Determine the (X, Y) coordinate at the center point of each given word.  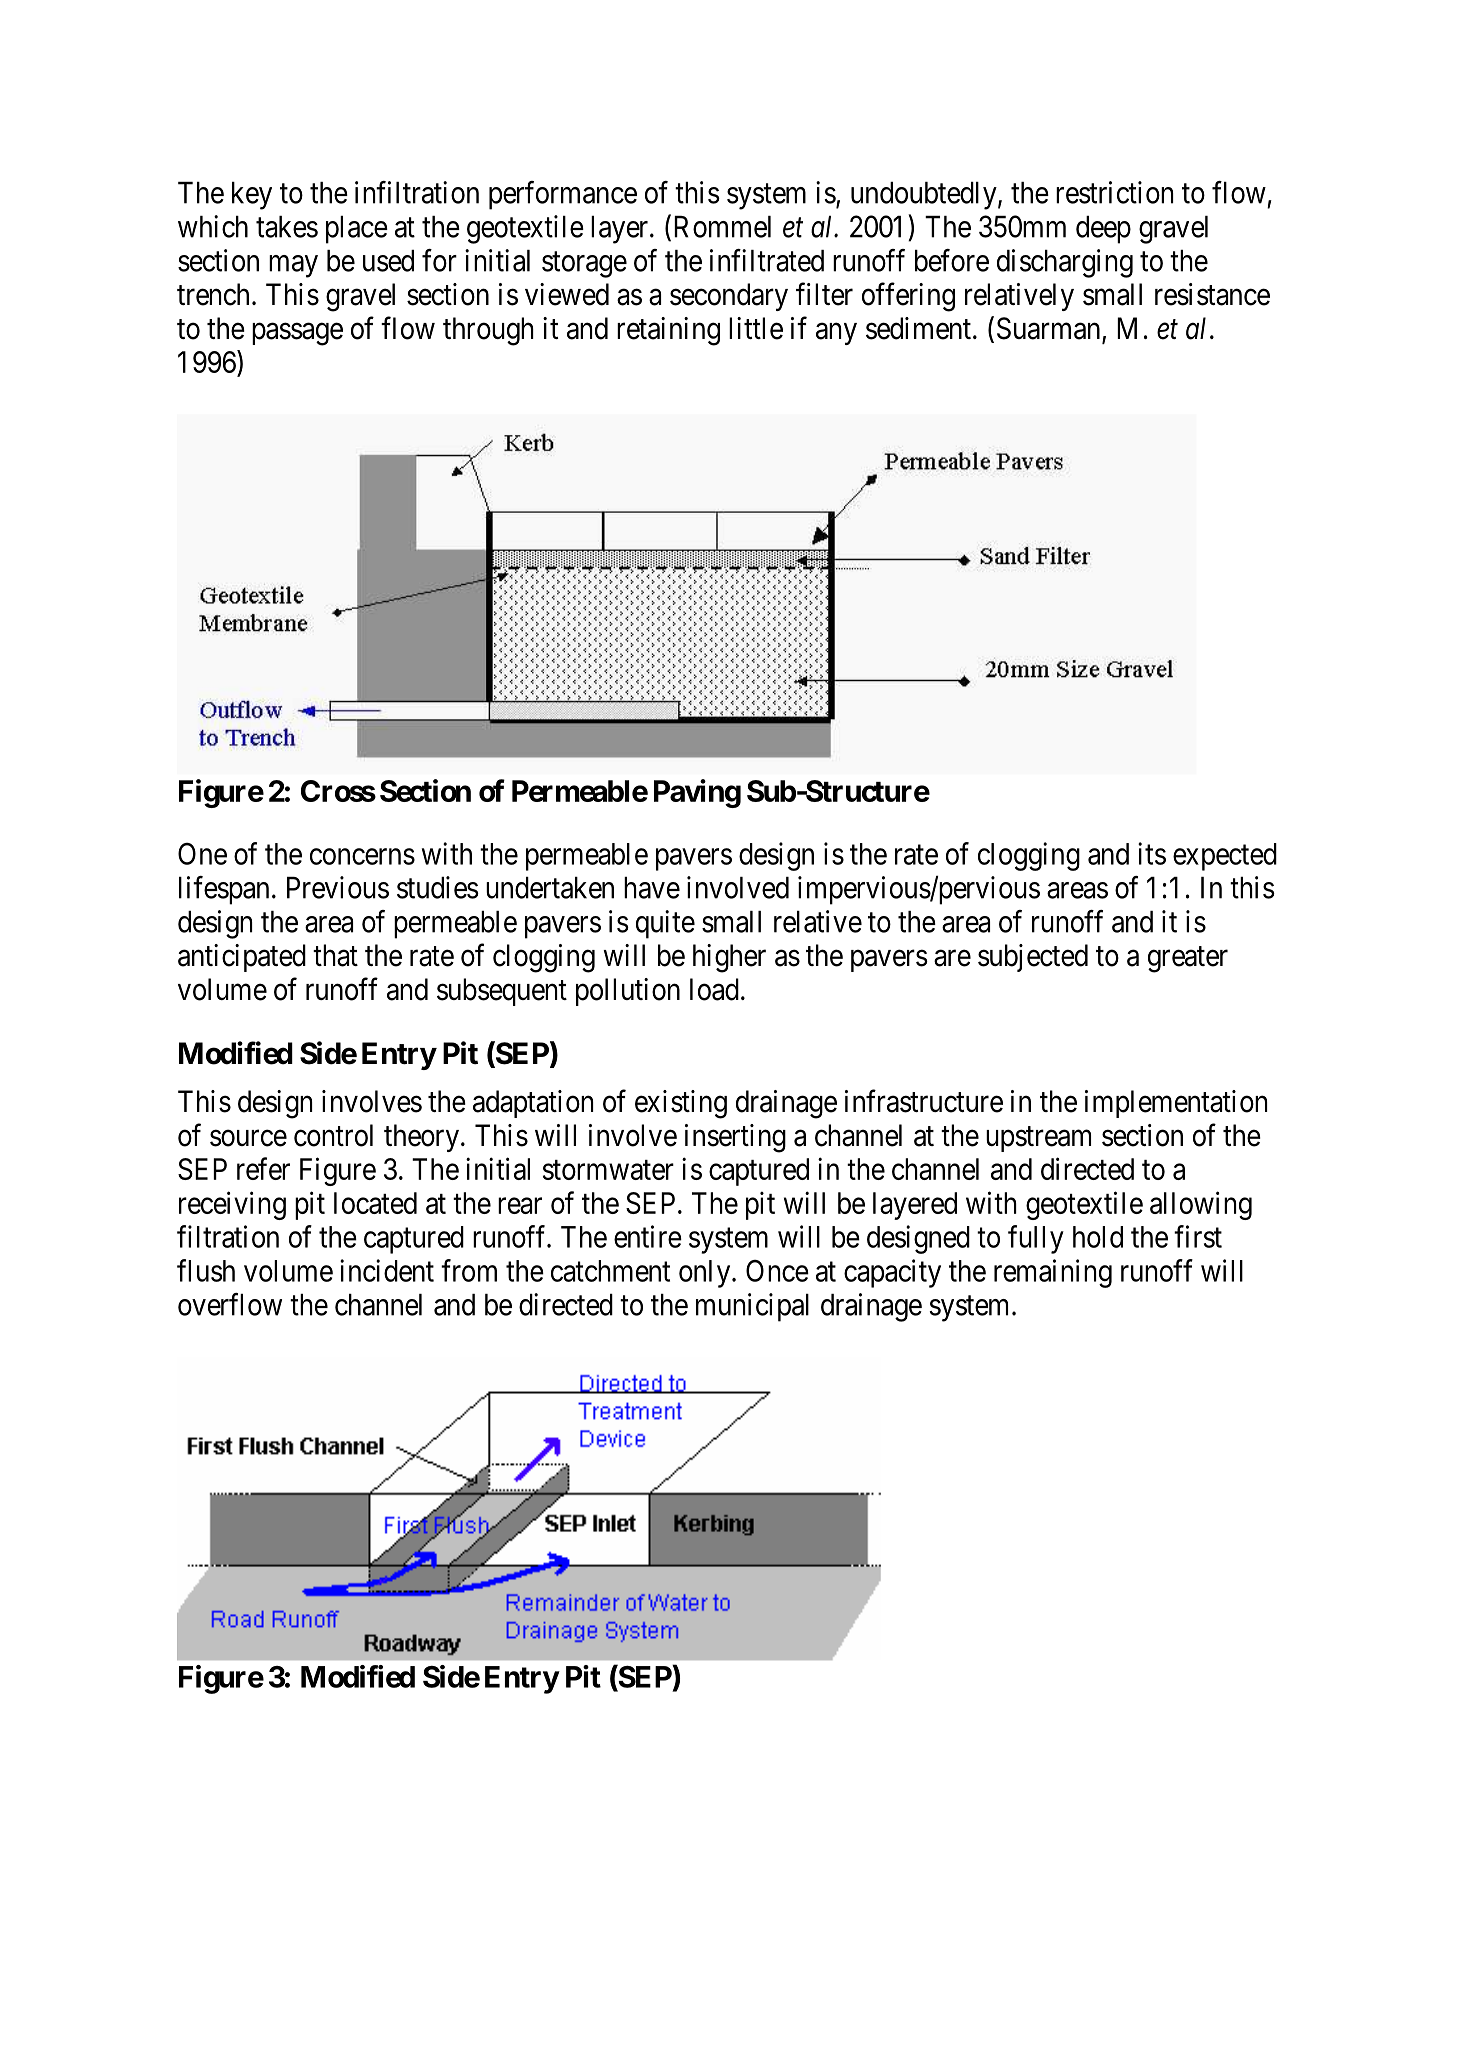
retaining (668, 331)
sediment (918, 328)
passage (297, 334)
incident (387, 1270)
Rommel (722, 227)
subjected (1033, 958)
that (335, 955)
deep (1103, 230)
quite (665, 924)
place (357, 230)
